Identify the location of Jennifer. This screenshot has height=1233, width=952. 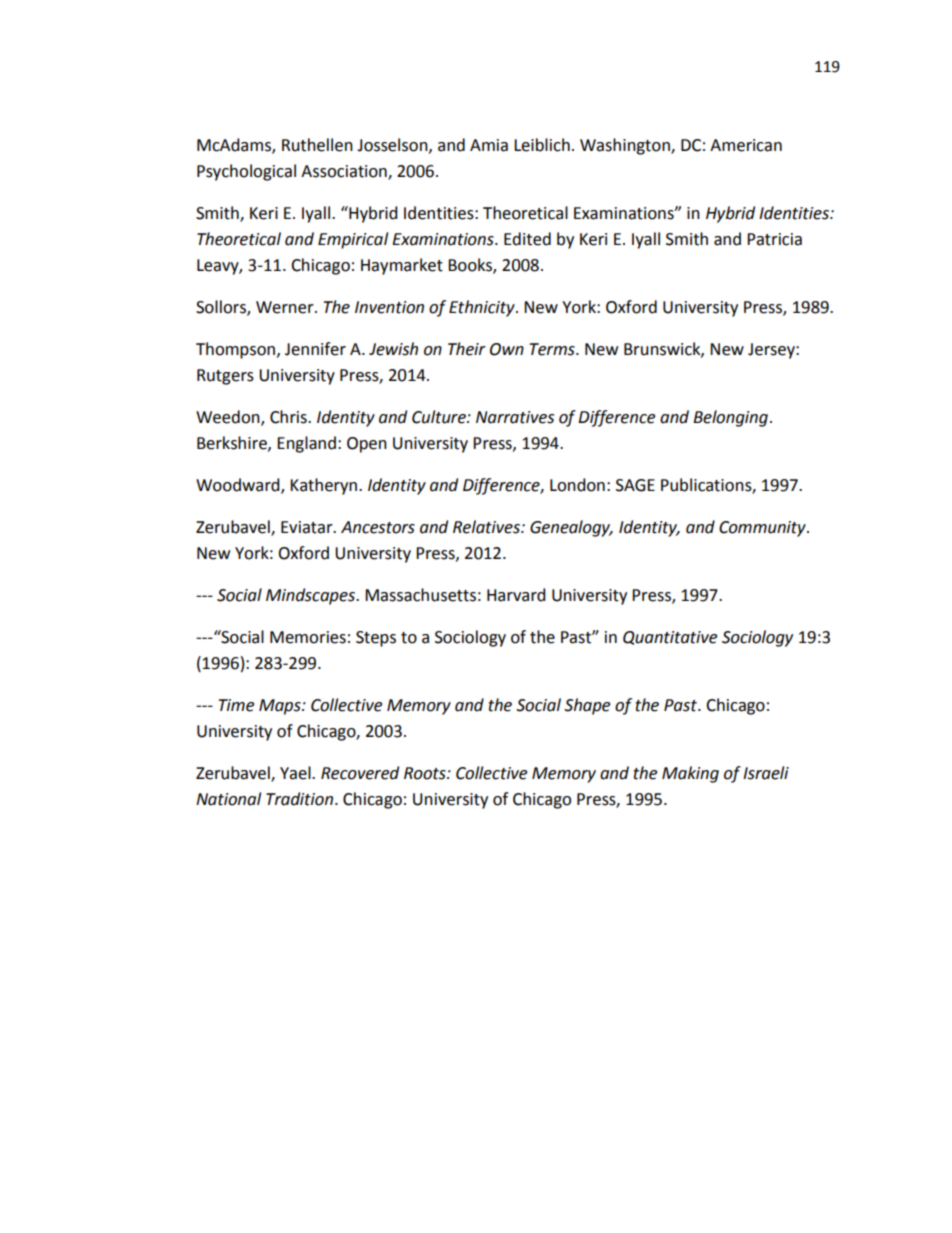
(315, 349).
